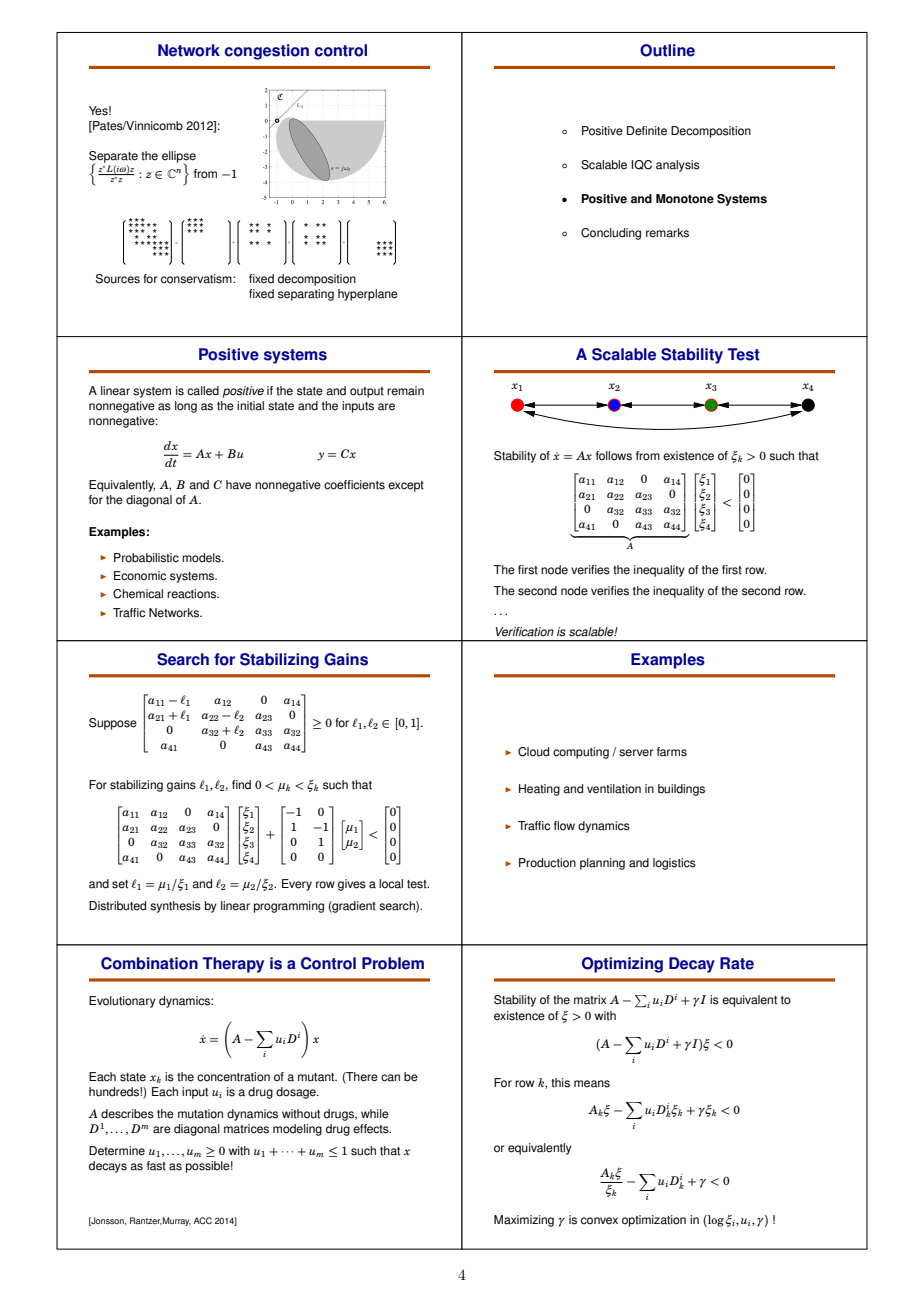 Image resolution: width=924 pixels, height=1308 pixels. I want to click on convex, so click(599, 1221).
